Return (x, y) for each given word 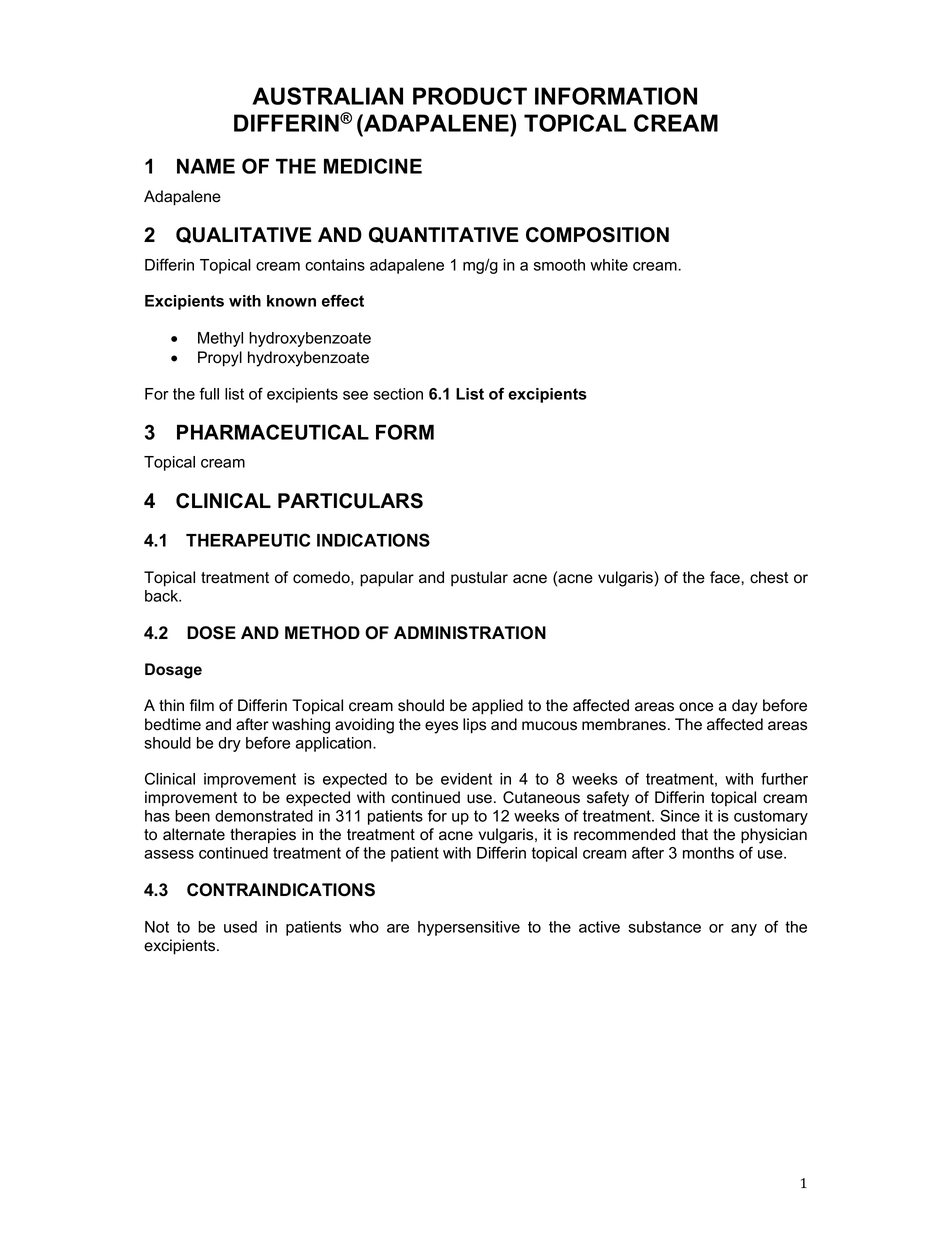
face (726, 577)
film (201, 705)
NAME (206, 166)
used (240, 927)
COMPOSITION (597, 235)
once (696, 707)
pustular (479, 579)
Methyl (220, 339)
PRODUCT (470, 96)
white (609, 265)
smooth (559, 265)
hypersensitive (469, 928)
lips (474, 726)
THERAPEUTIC (248, 540)
